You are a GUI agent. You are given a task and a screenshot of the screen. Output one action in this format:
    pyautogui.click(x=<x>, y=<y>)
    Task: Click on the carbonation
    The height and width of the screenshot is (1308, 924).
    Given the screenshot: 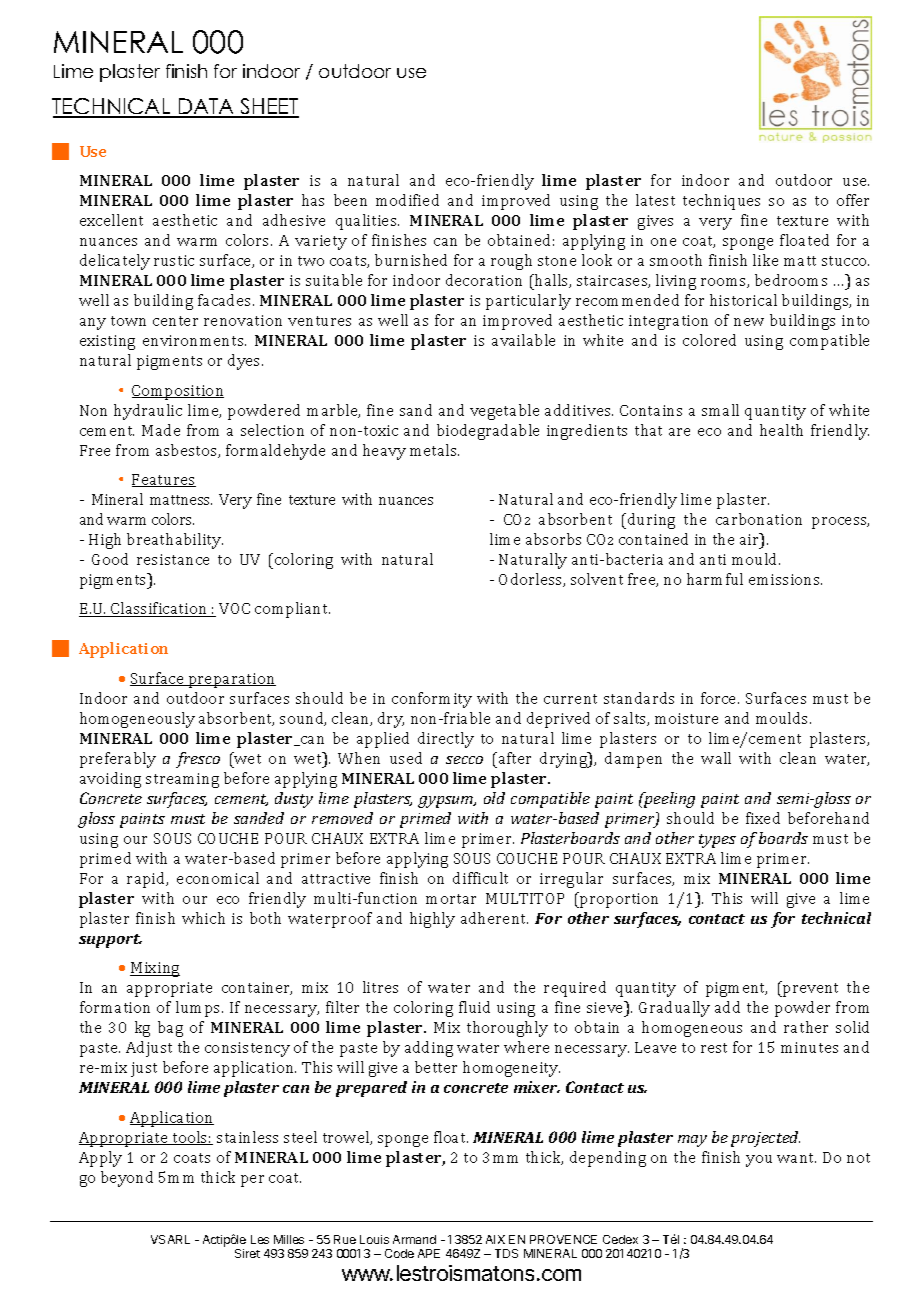 What is the action you would take?
    pyautogui.click(x=759, y=519)
